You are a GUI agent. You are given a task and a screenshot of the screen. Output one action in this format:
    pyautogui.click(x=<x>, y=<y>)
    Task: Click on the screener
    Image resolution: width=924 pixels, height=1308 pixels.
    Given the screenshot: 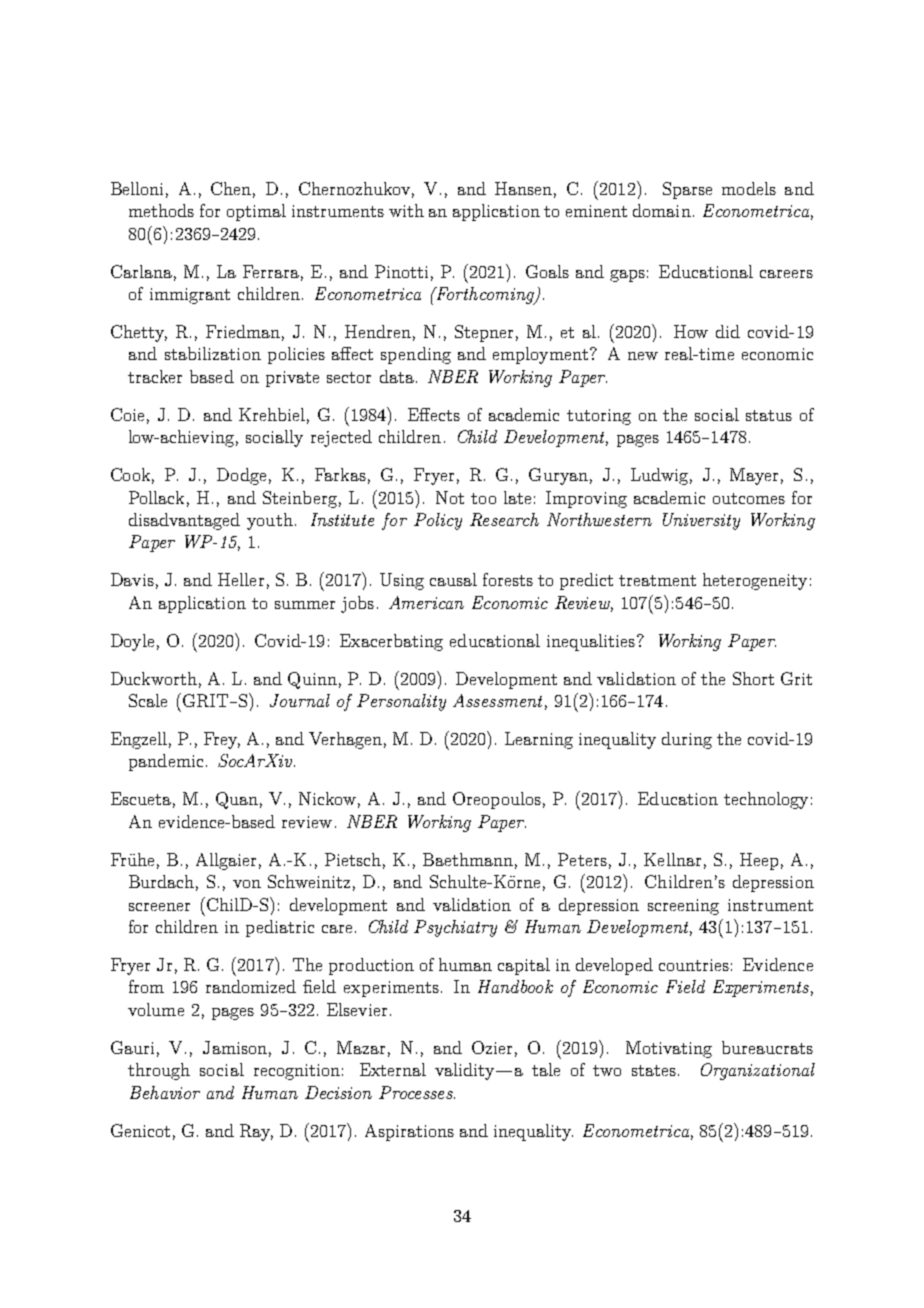 What is the action you would take?
    pyautogui.click(x=159, y=907)
